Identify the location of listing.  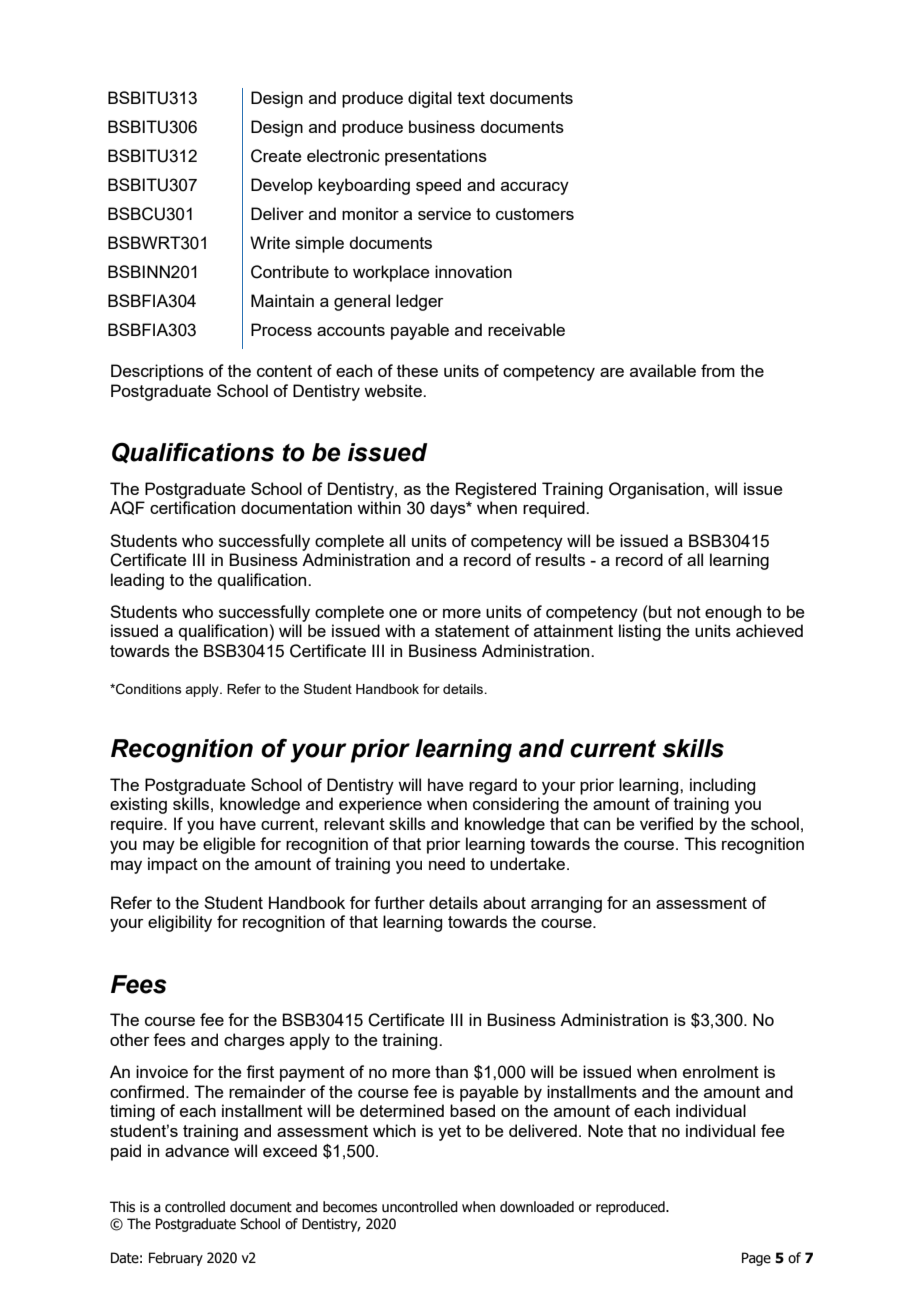
(640, 632).
